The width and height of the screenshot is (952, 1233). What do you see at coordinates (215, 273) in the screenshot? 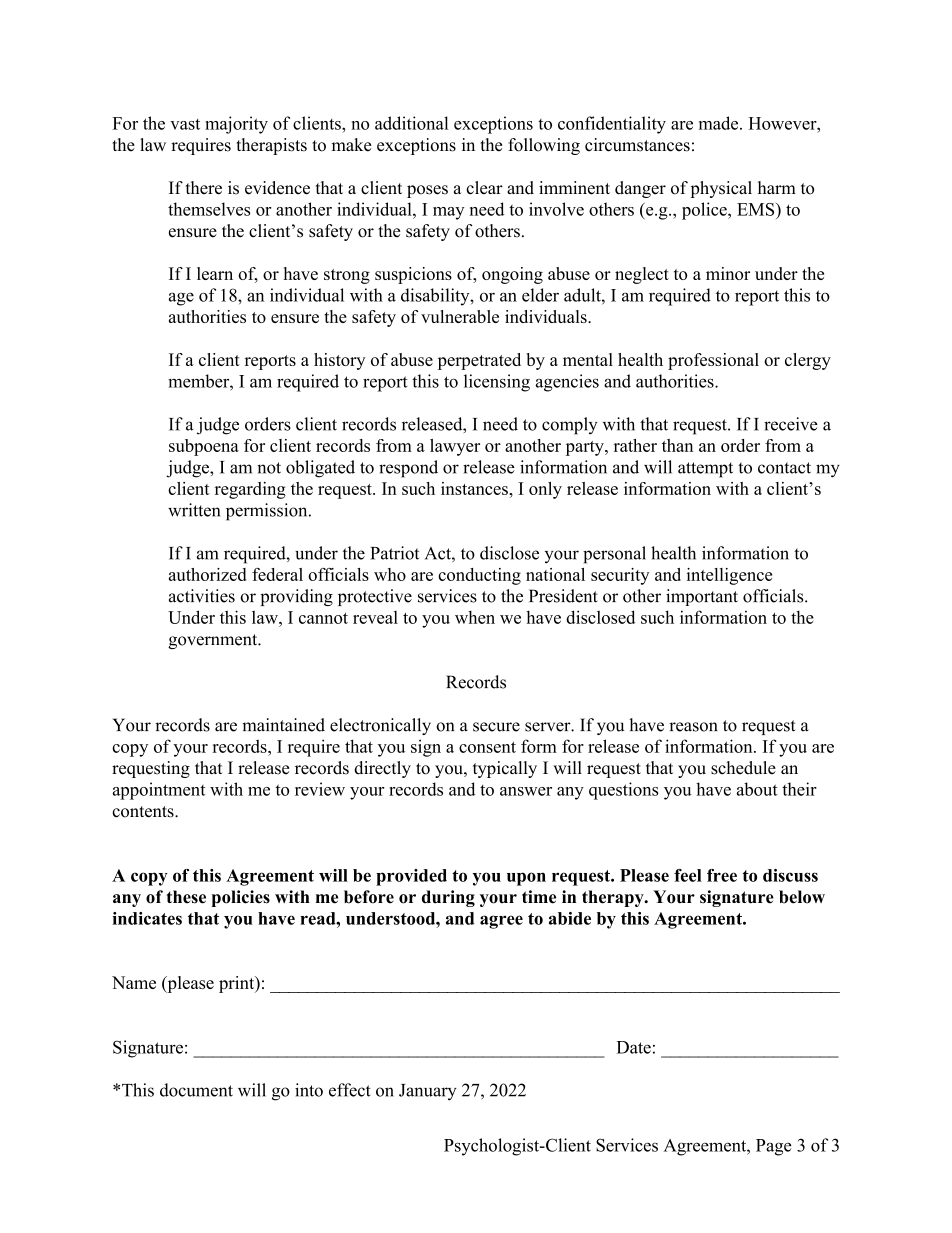
I see `learn` at bounding box center [215, 273].
